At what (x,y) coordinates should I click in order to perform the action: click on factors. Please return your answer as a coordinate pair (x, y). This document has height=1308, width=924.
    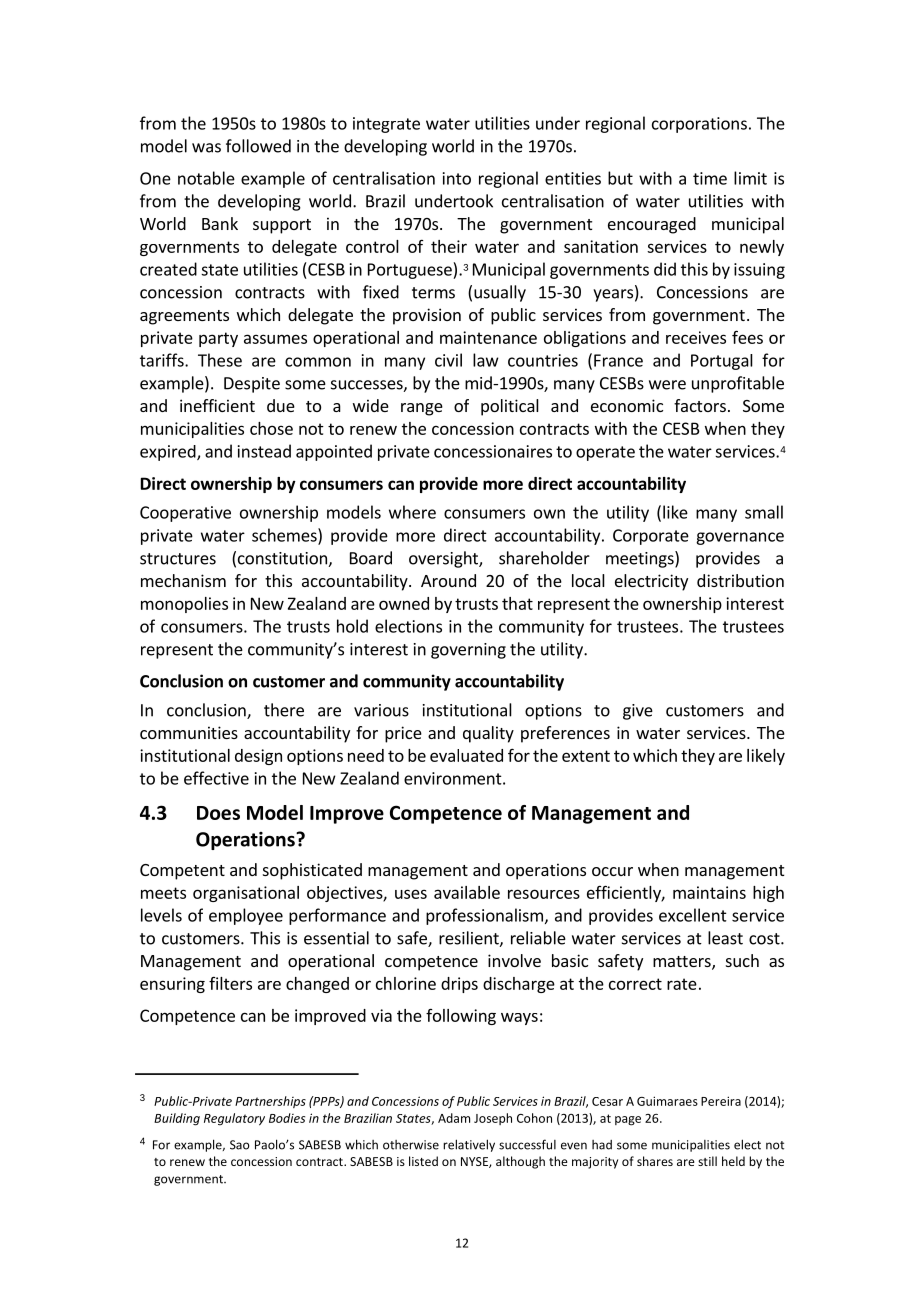
    Looking at the image, I should click on (700, 405).
